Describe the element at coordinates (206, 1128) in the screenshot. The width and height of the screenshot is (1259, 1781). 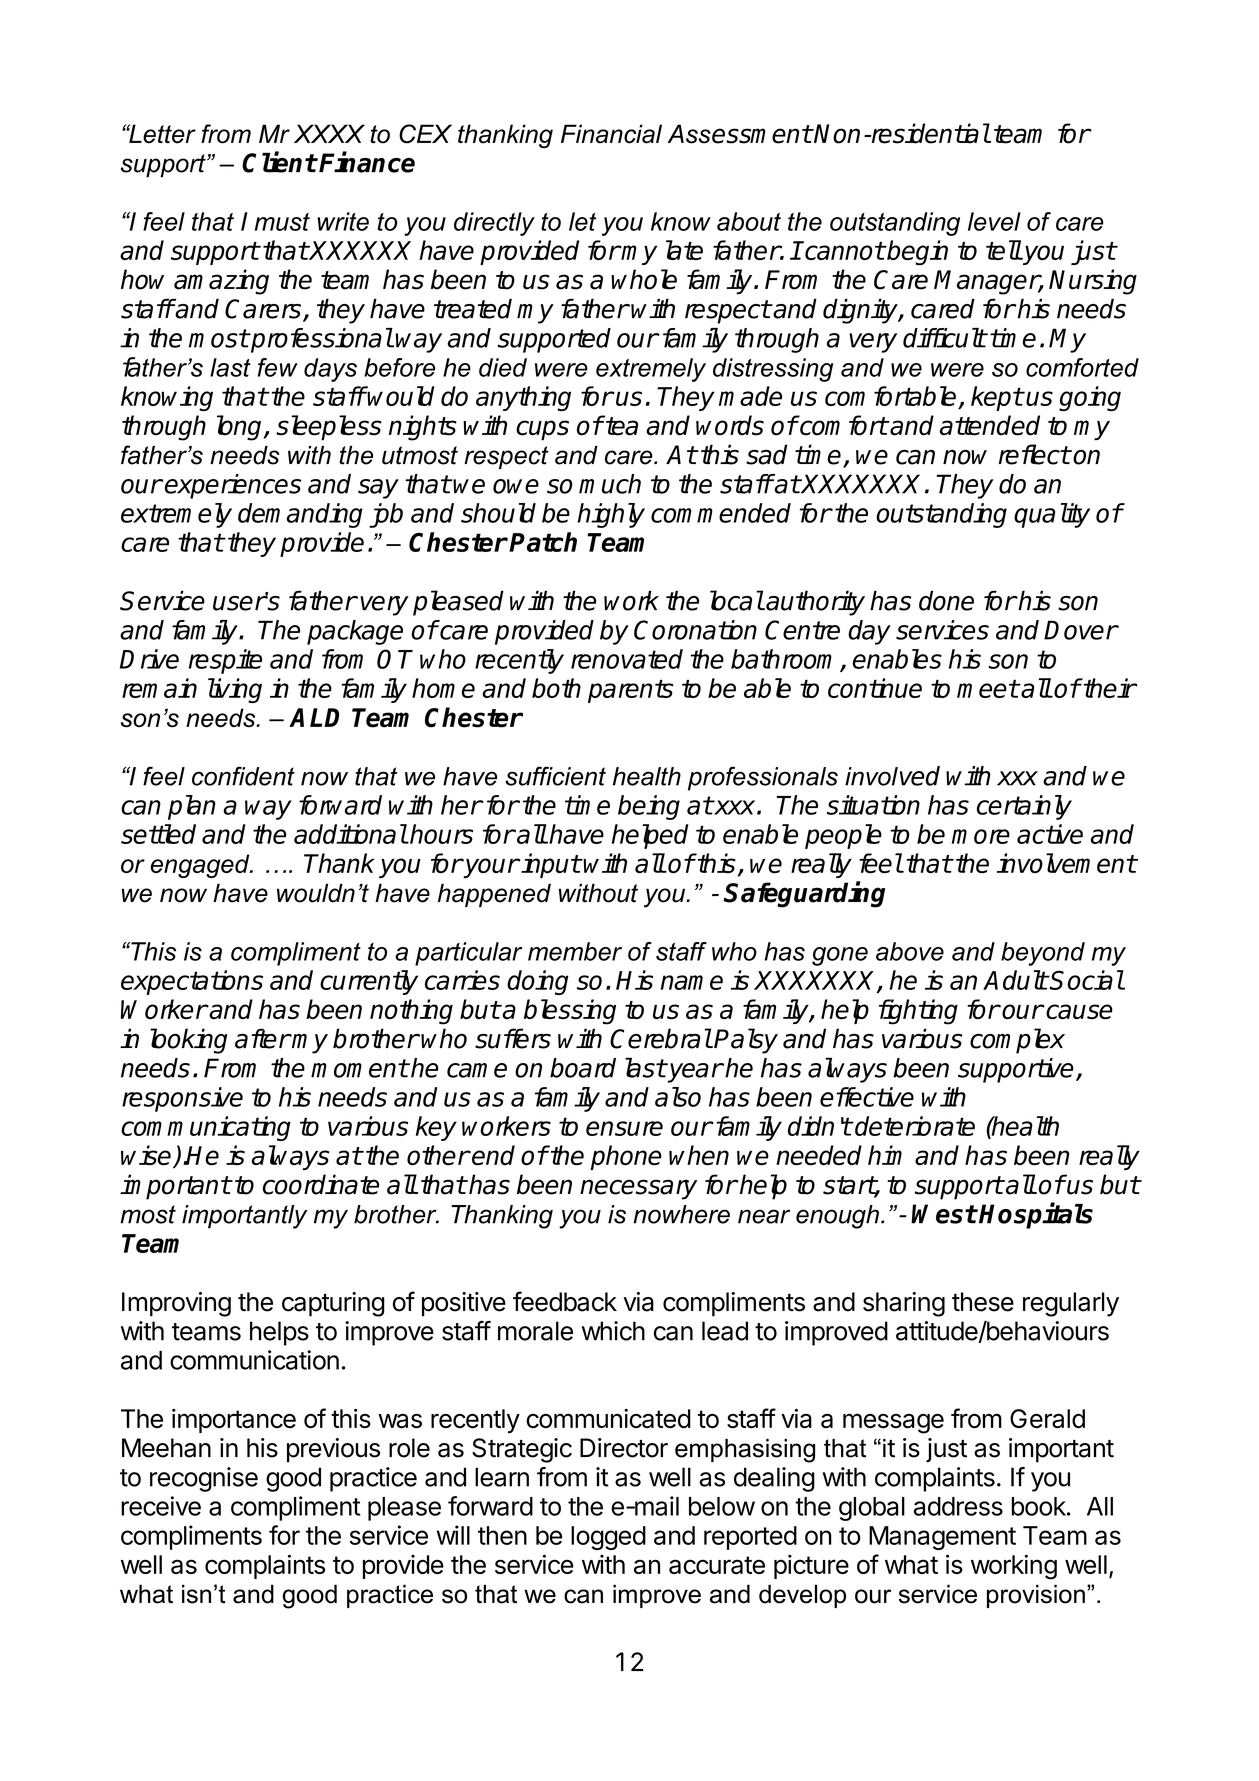
I see `communicating` at that location.
